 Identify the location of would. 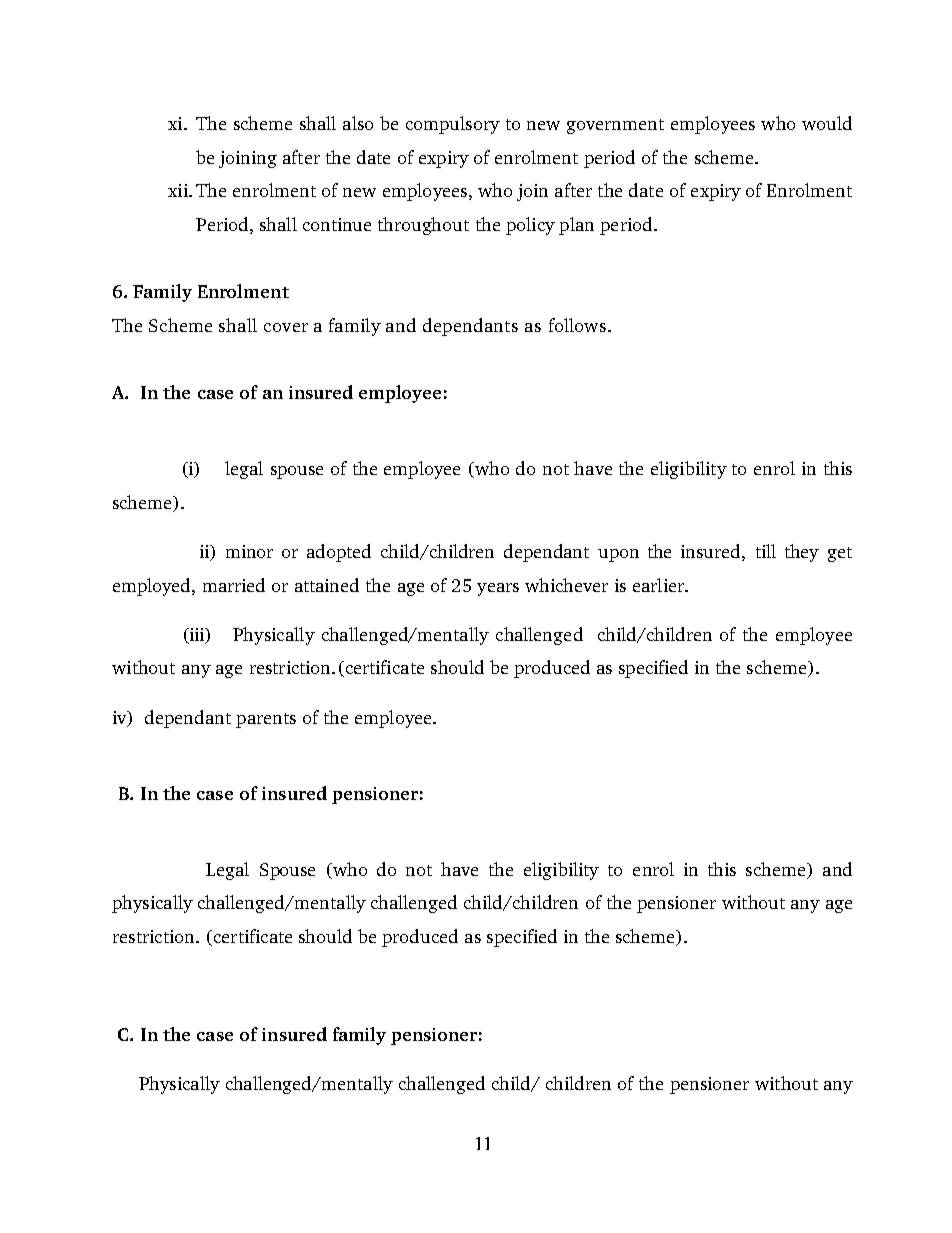
(827, 123).
